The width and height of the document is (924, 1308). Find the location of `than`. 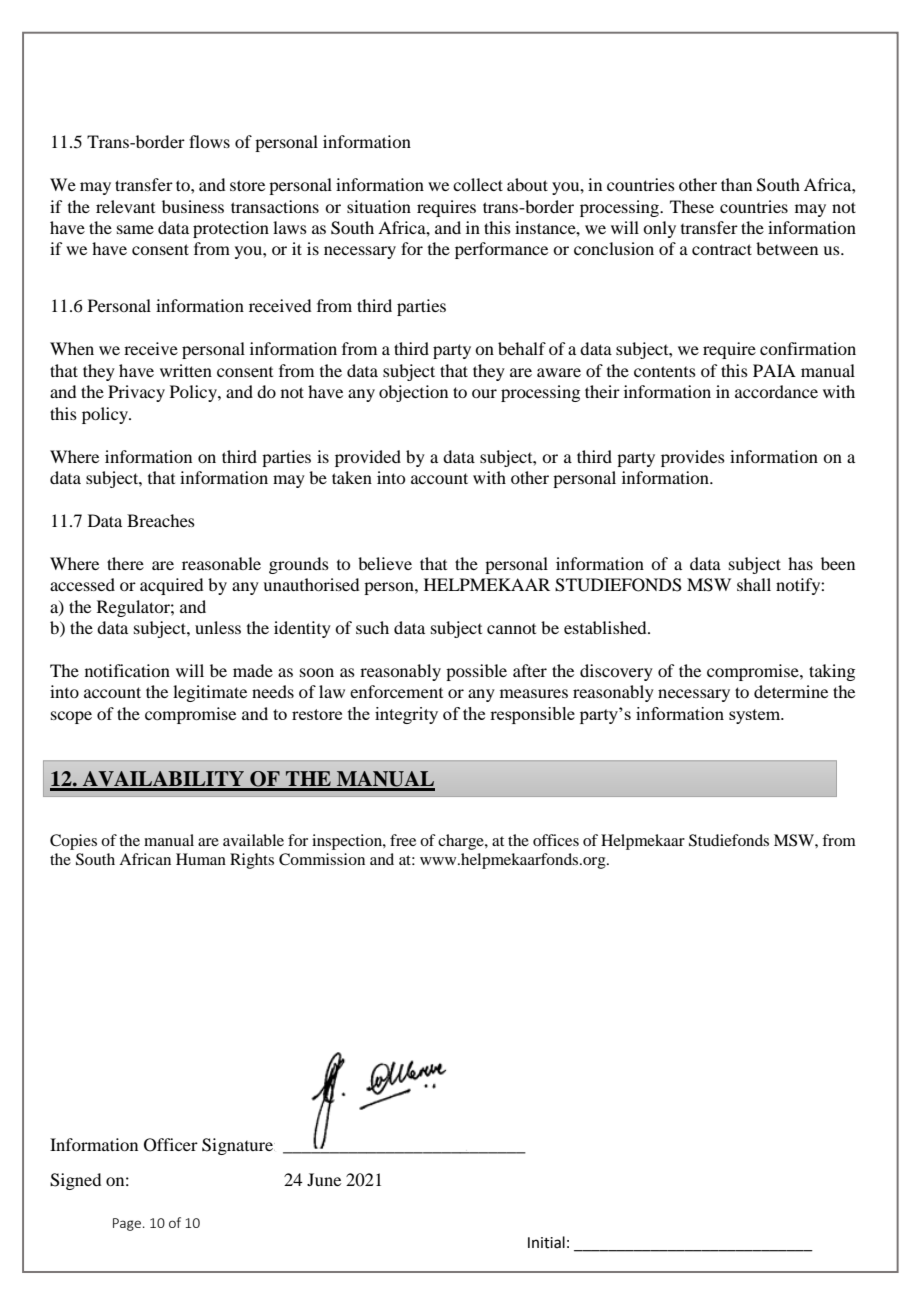

than is located at coordinates (736, 184).
